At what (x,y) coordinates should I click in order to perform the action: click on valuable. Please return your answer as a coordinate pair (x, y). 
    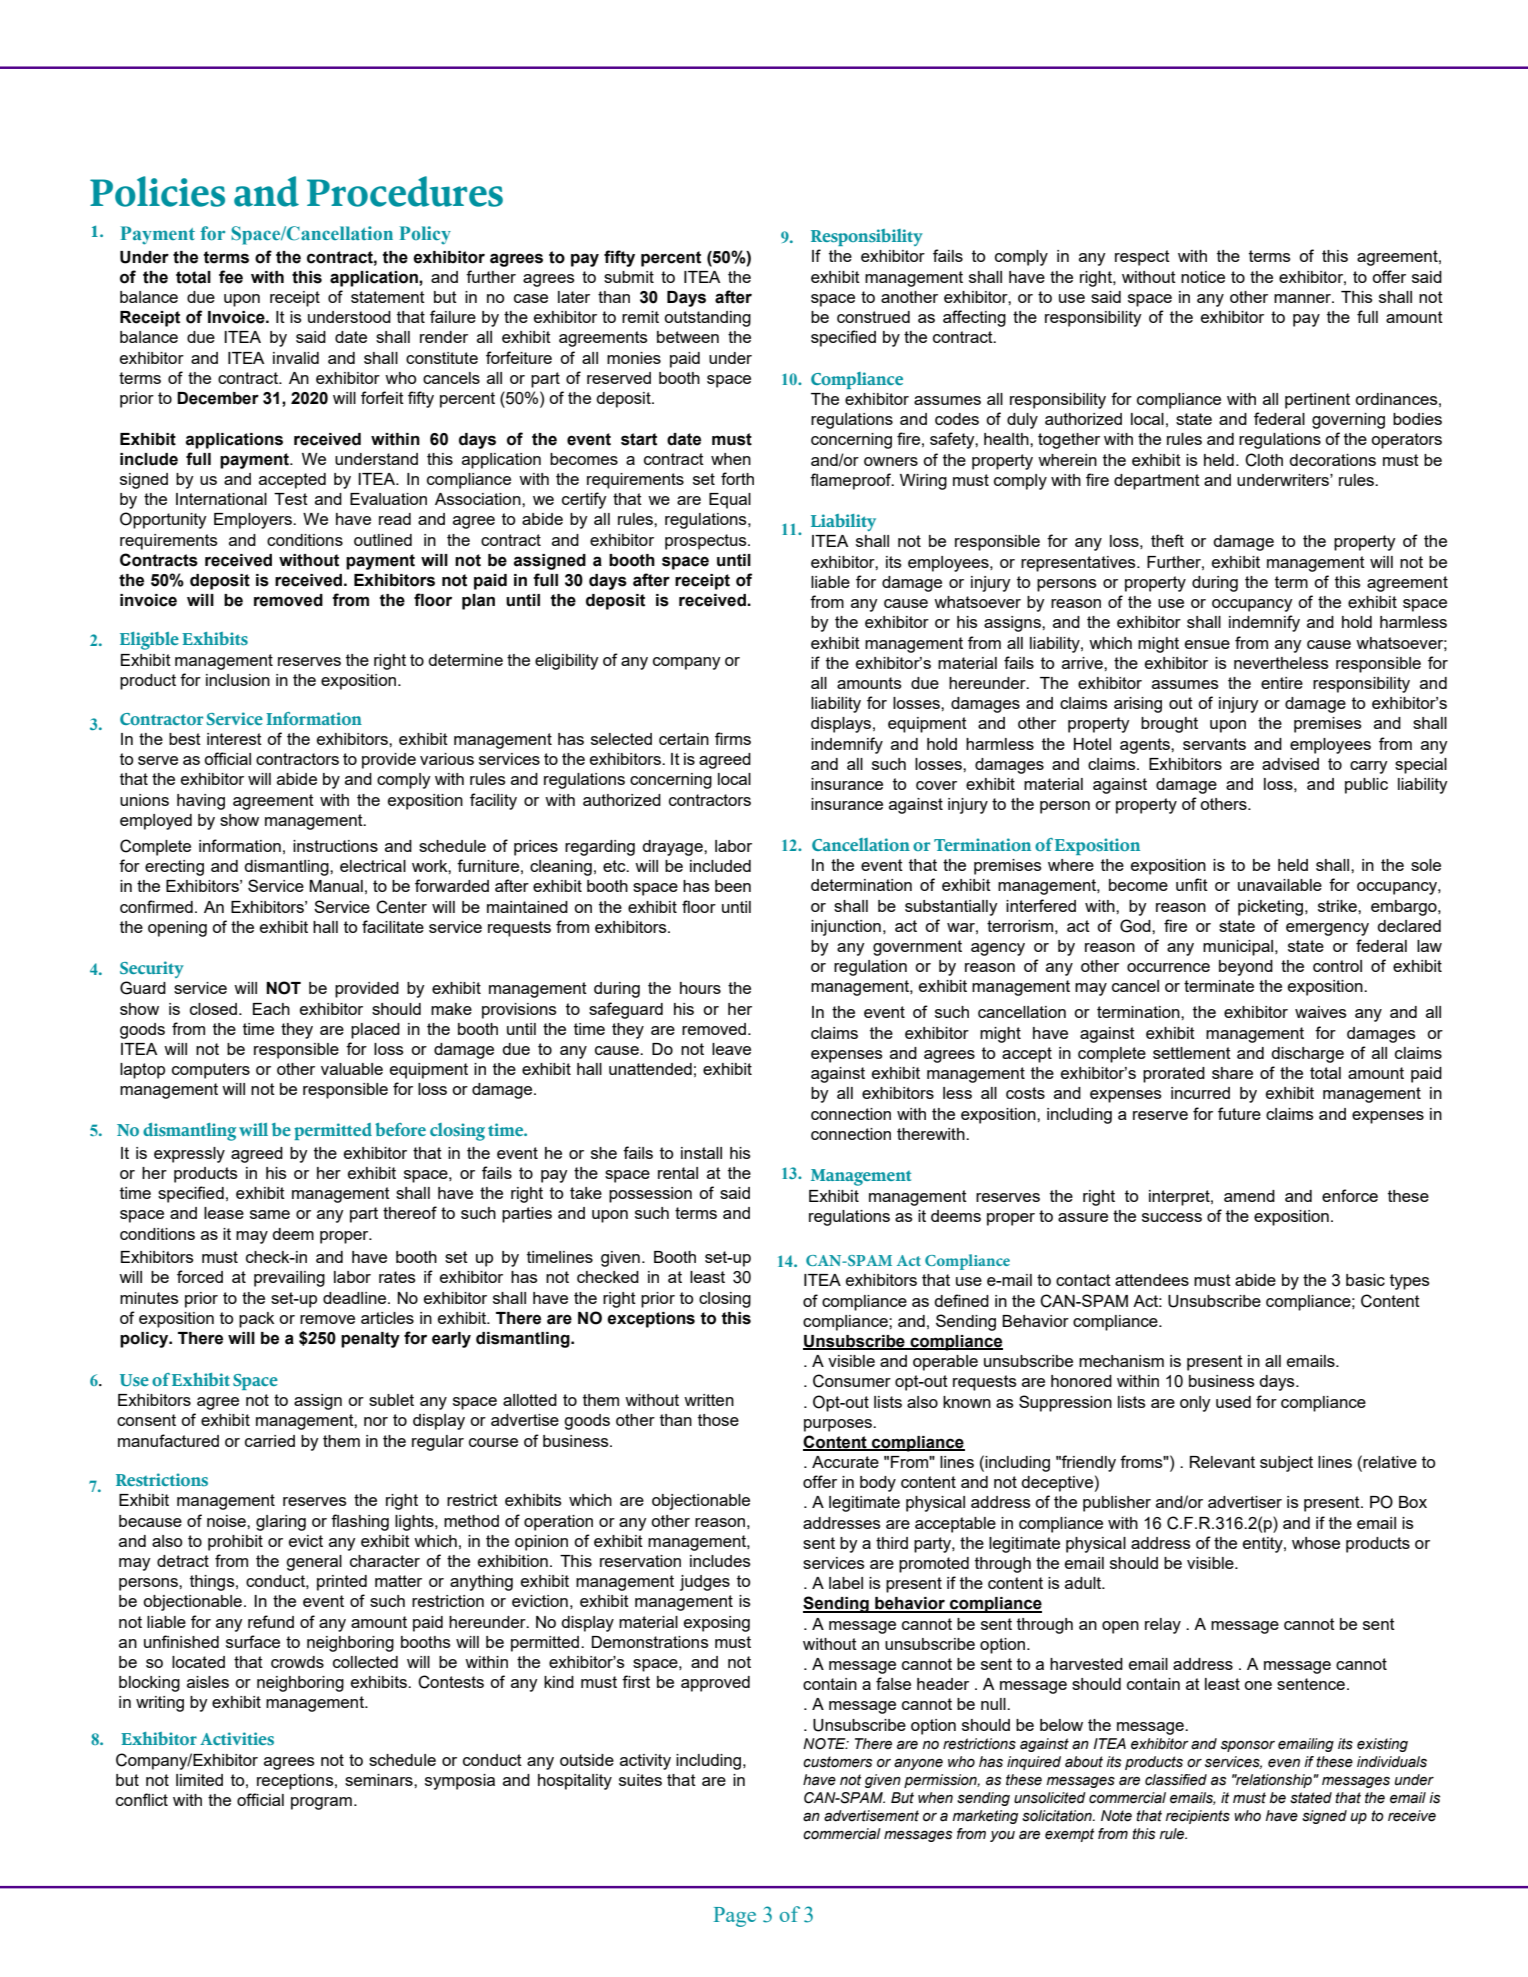
    Looking at the image, I should click on (352, 1069).
